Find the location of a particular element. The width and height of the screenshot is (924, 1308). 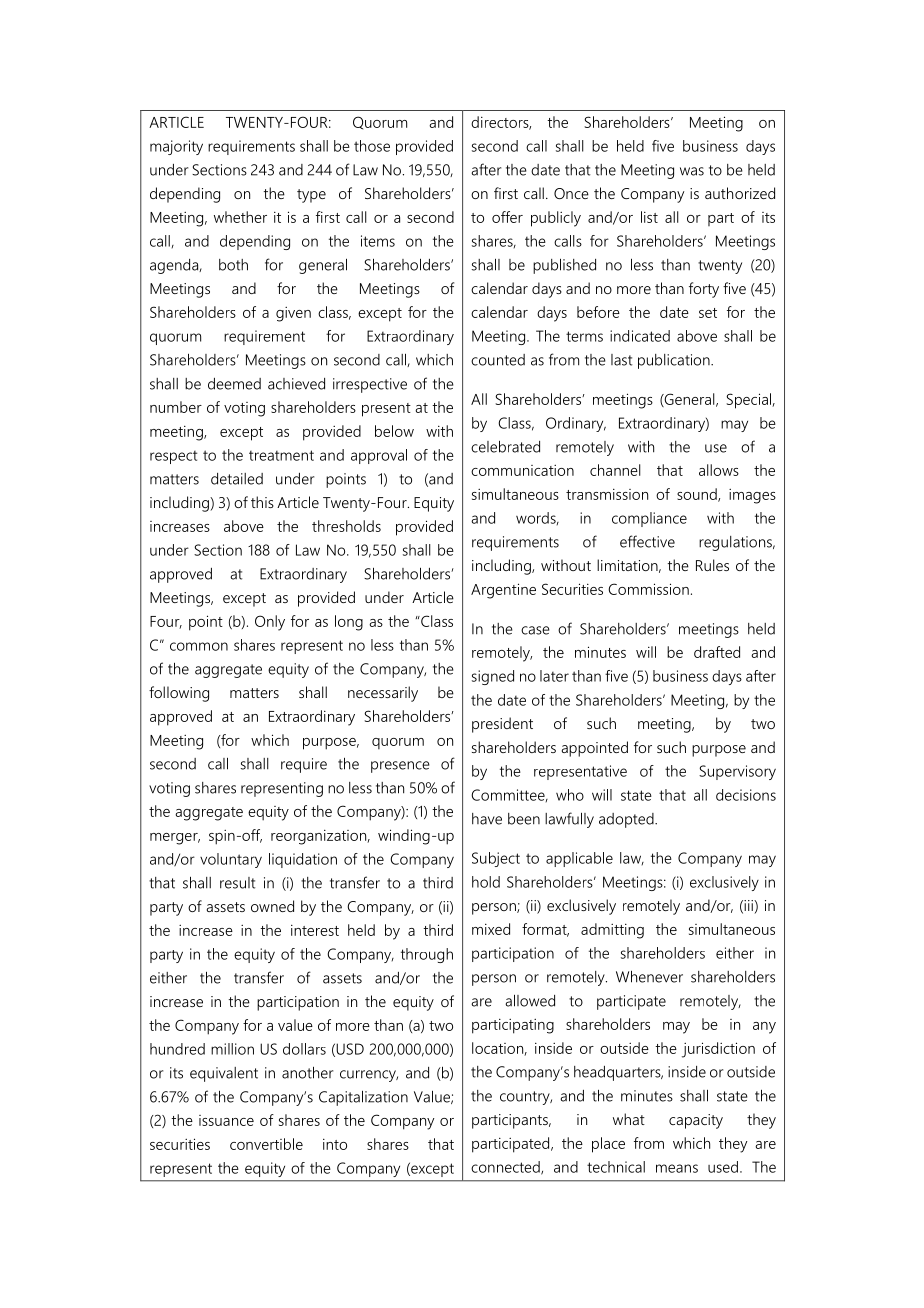

was is located at coordinates (692, 171).
